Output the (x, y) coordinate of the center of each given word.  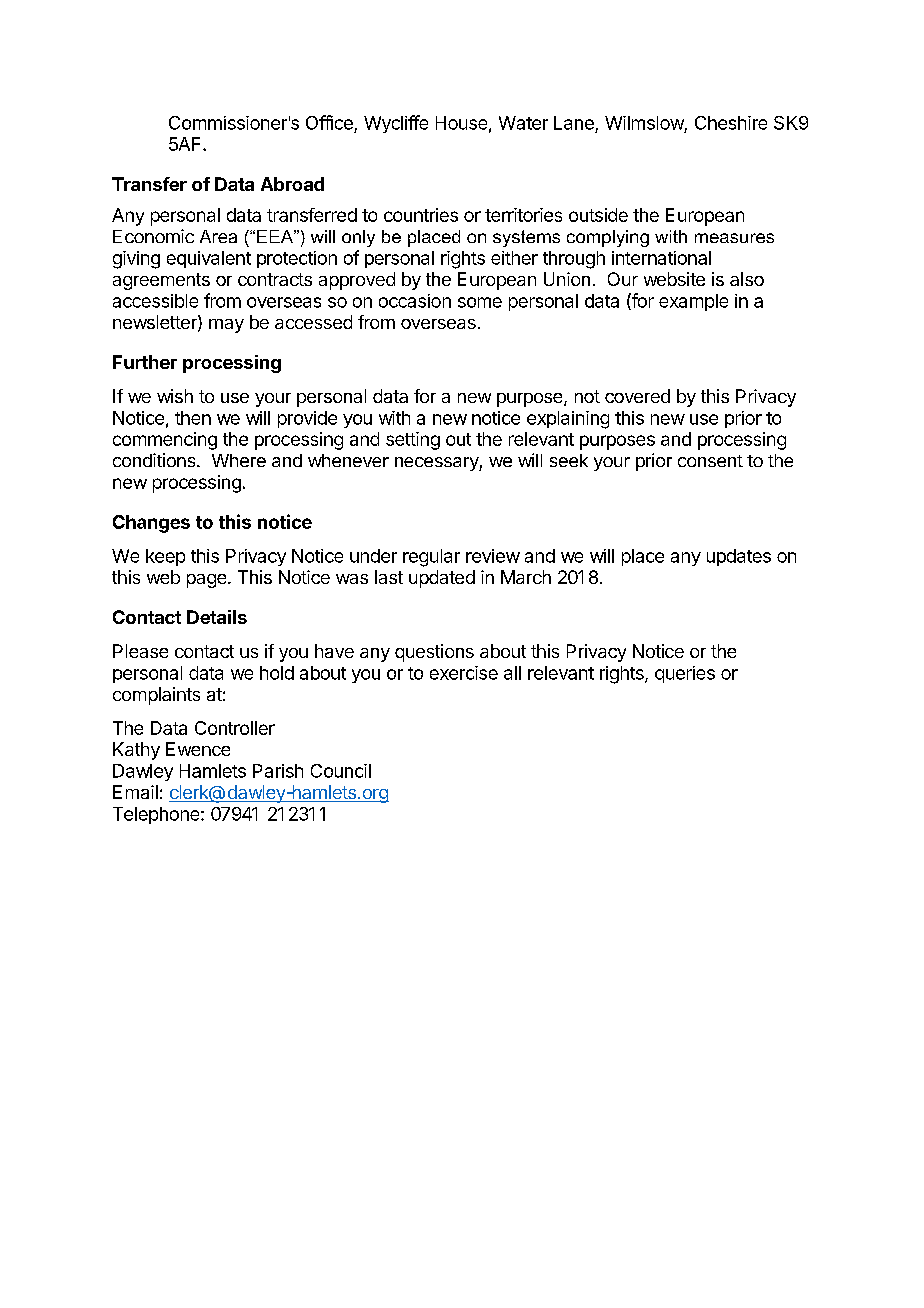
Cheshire (731, 123)
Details (217, 617)
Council (341, 771)
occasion (415, 301)
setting (413, 441)
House (461, 123)
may (226, 326)
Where (239, 460)
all (512, 673)
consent (710, 461)
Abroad (292, 184)
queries (685, 674)
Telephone (157, 815)
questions (434, 653)
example (693, 302)
